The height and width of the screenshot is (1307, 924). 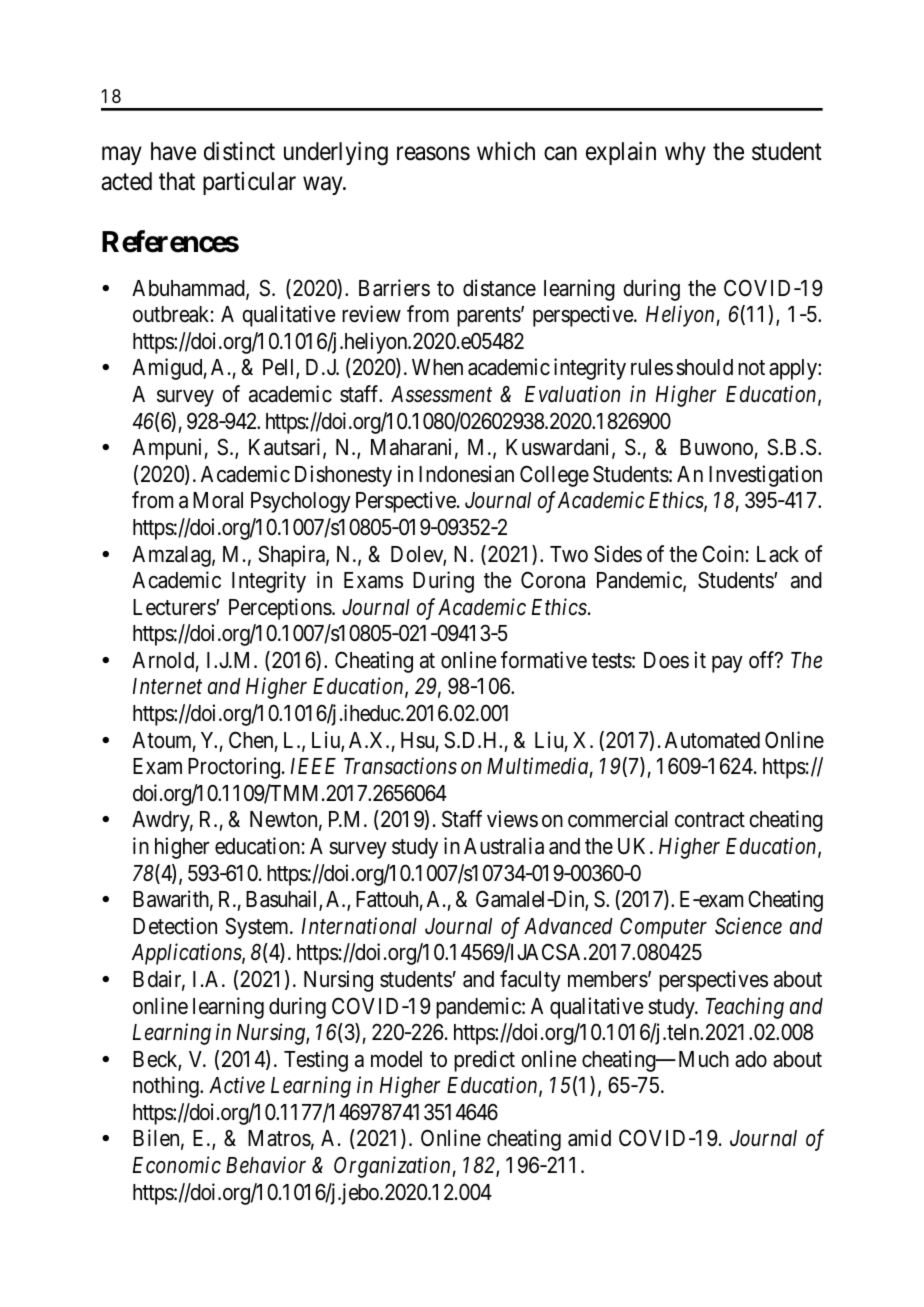 I want to click on which, so click(x=506, y=151).
